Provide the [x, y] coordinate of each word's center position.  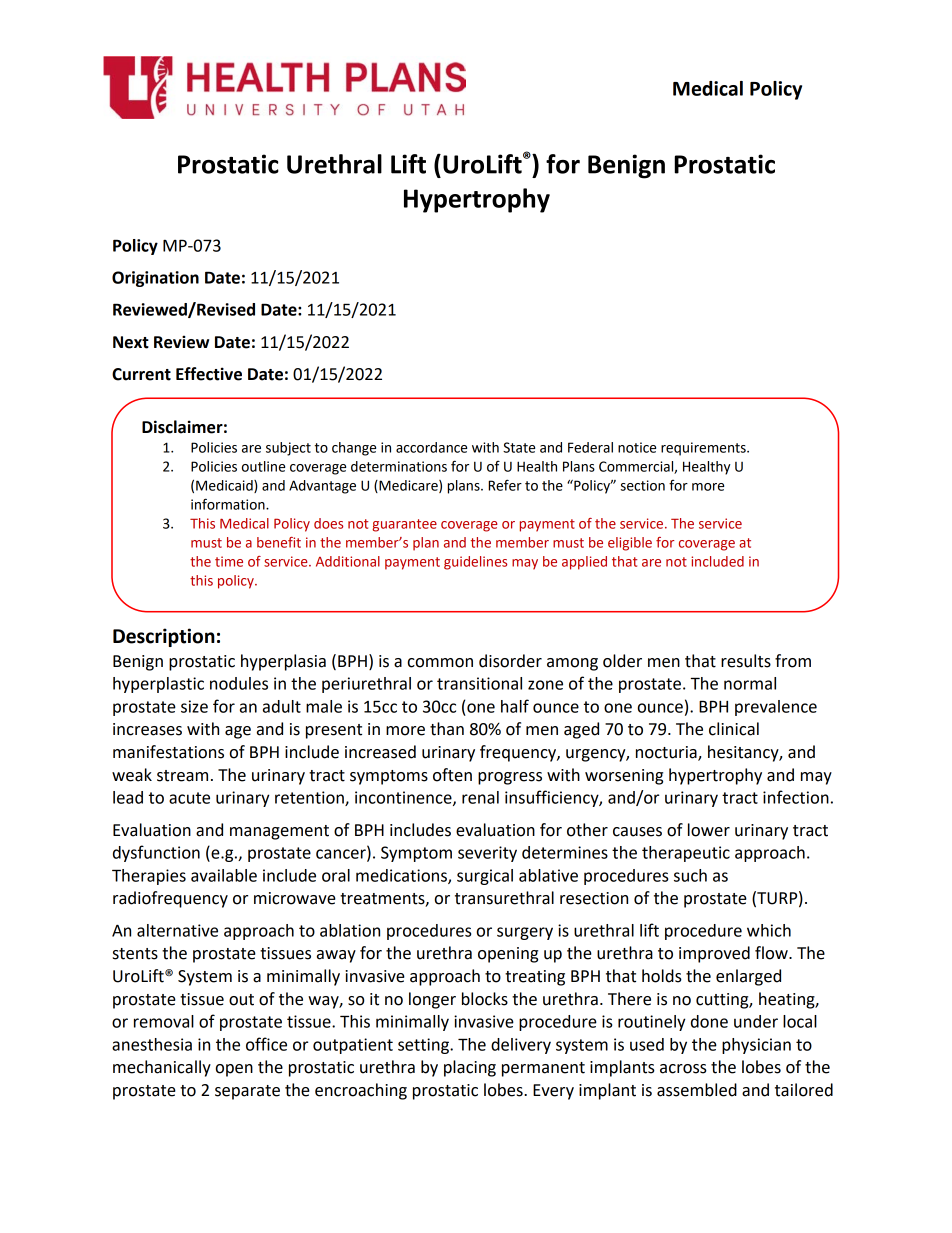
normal [750, 683]
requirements [704, 449]
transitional [479, 683]
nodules [239, 683]
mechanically [162, 1068]
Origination [155, 279]
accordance [431, 447]
